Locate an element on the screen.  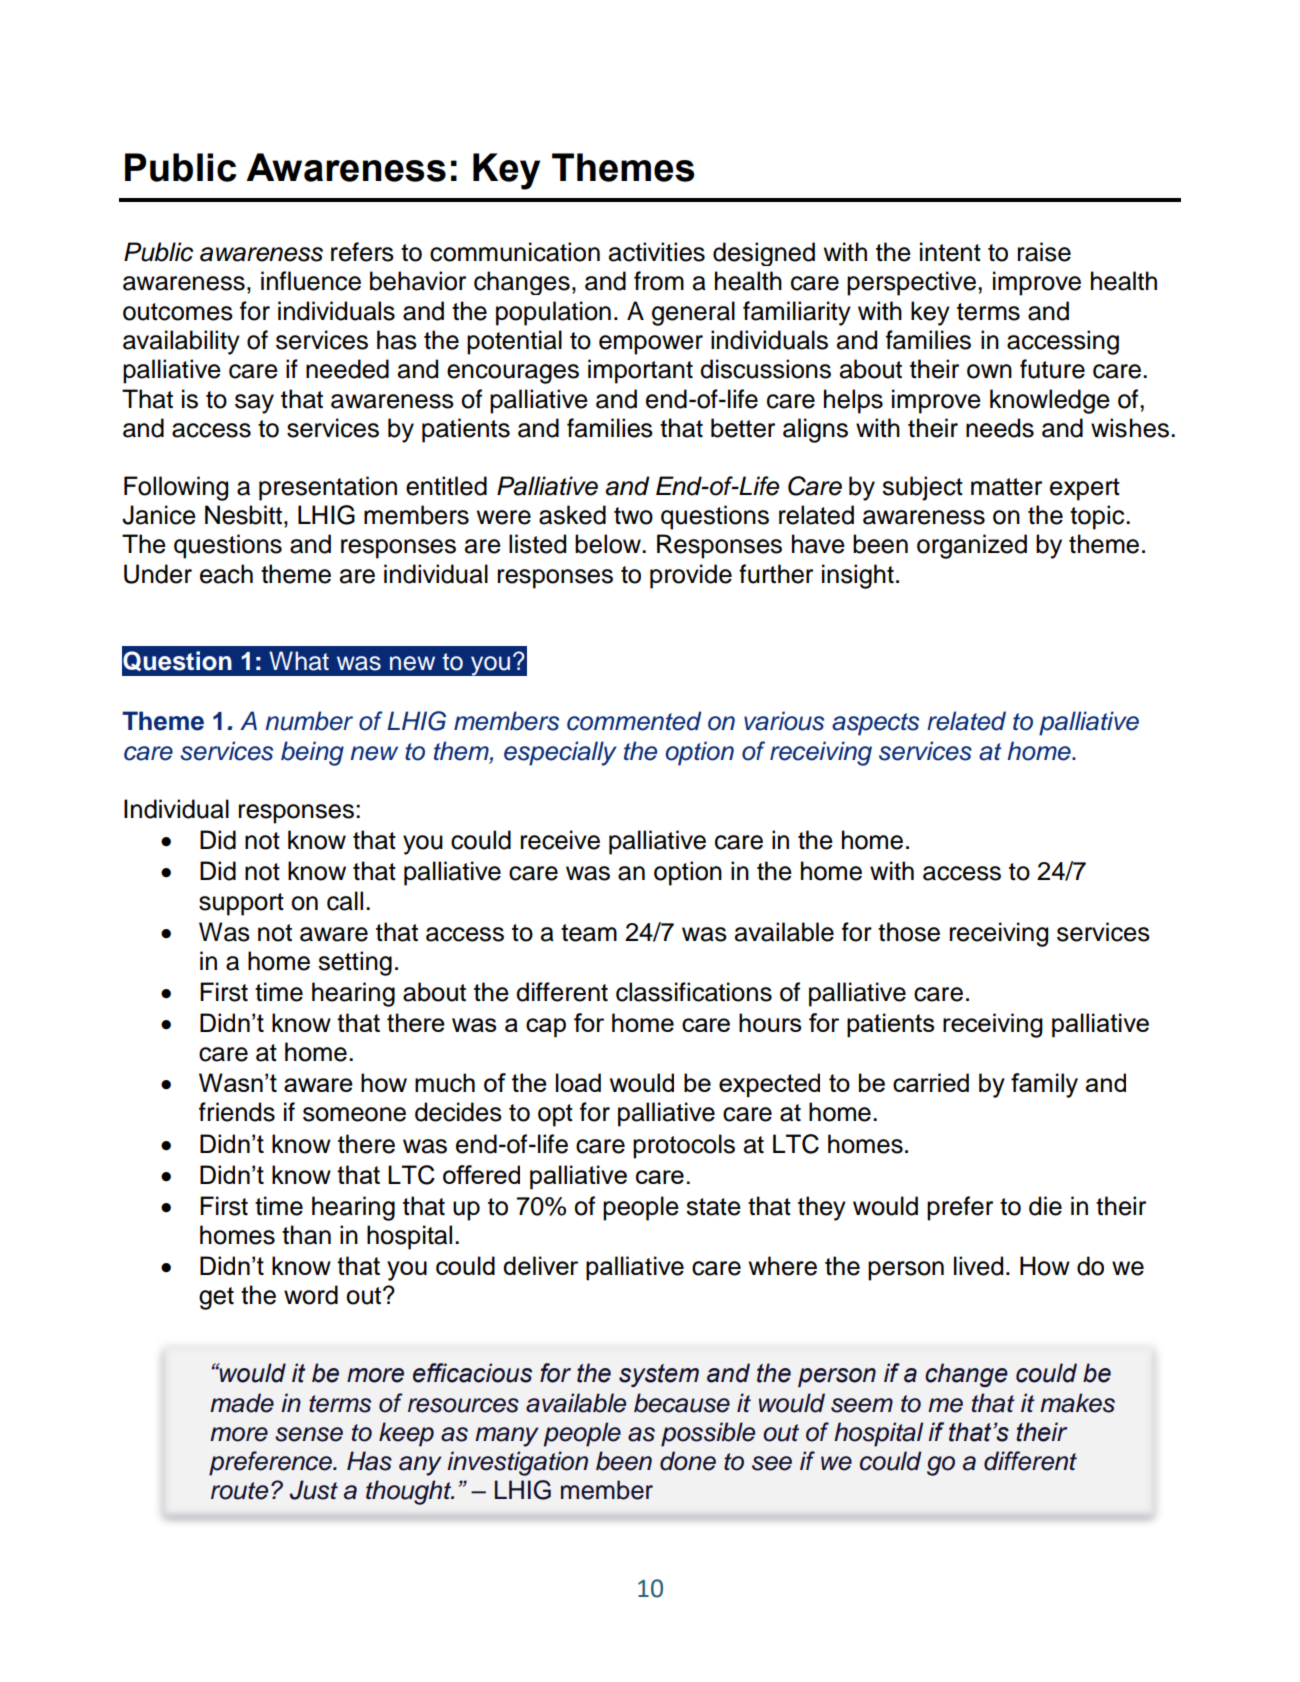
raise is located at coordinates (1044, 252).
